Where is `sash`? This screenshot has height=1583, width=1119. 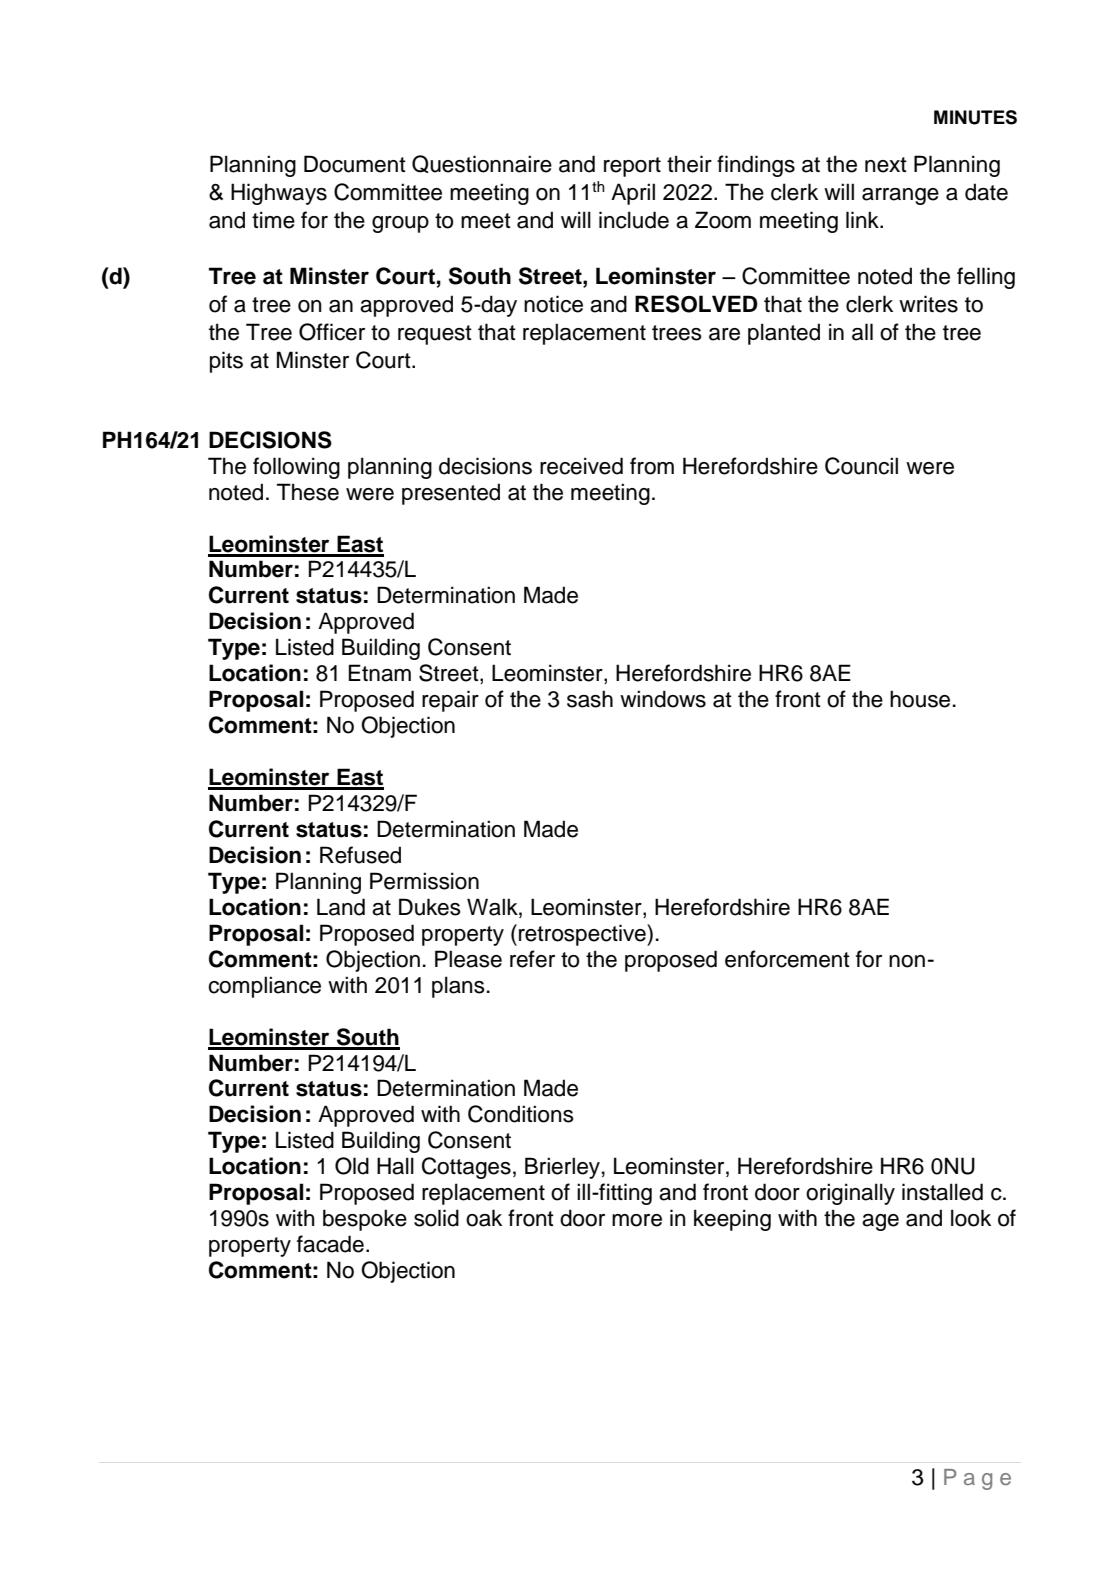 sash is located at coordinates (590, 699).
